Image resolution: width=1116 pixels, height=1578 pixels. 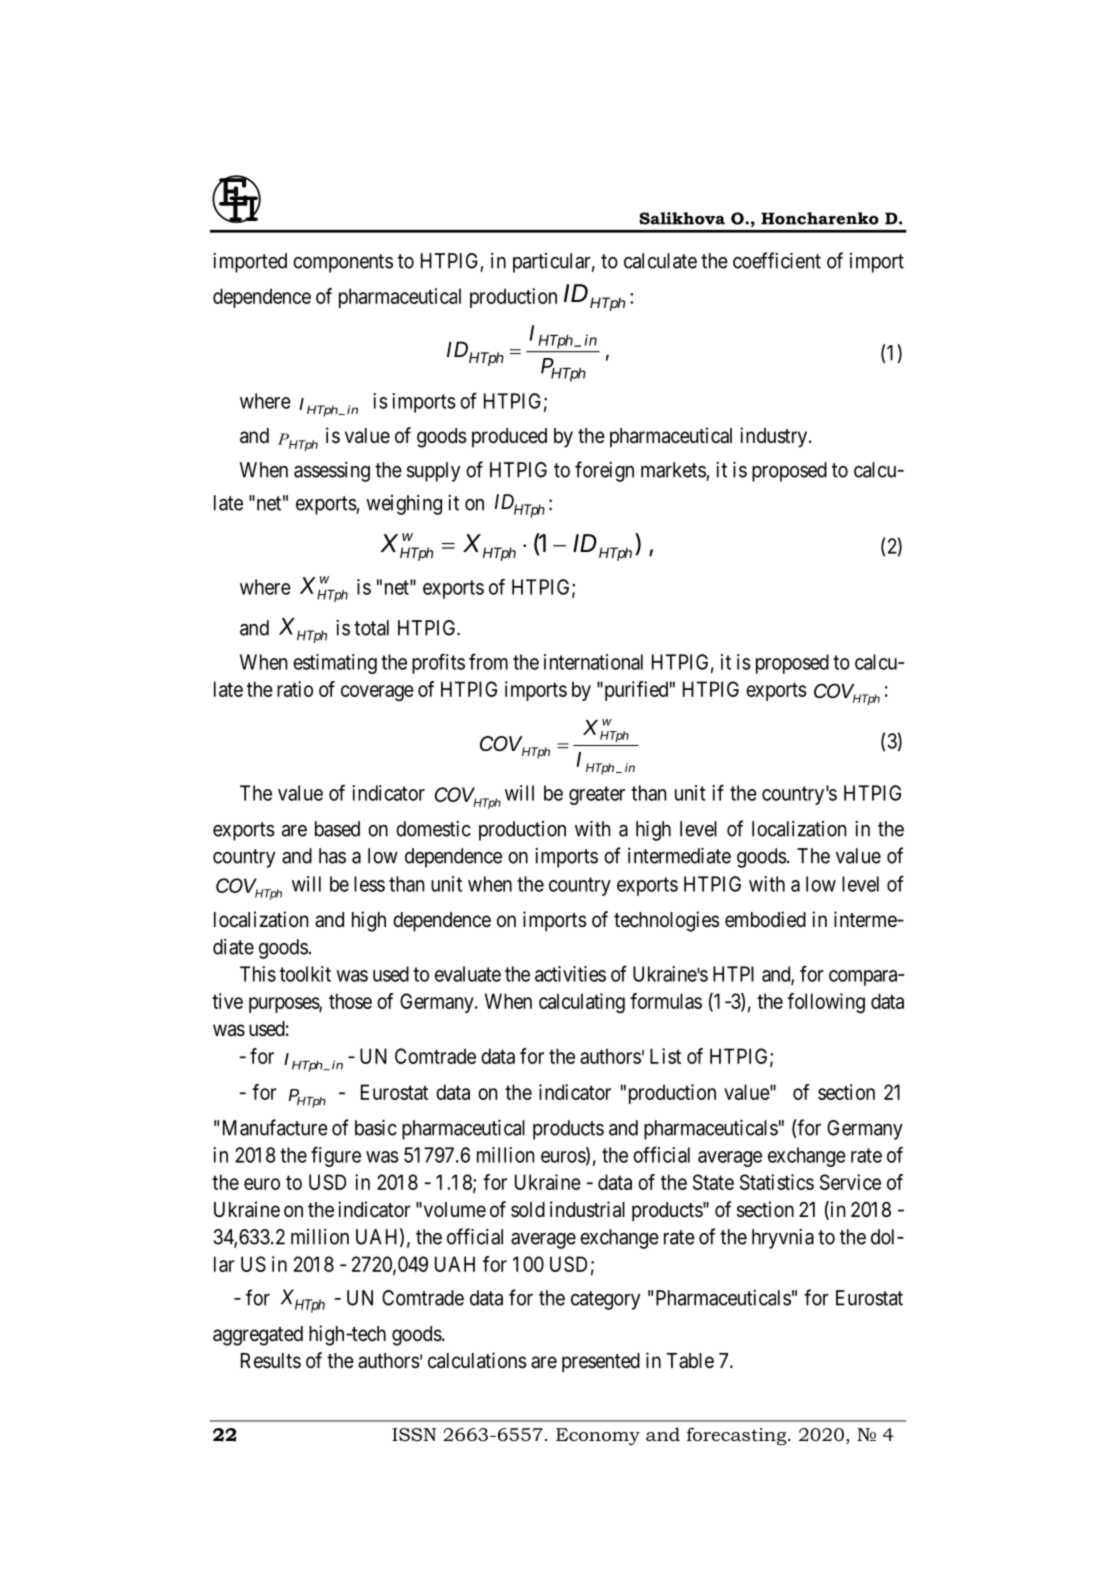 I want to click on international, so click(x=593, y=662).
